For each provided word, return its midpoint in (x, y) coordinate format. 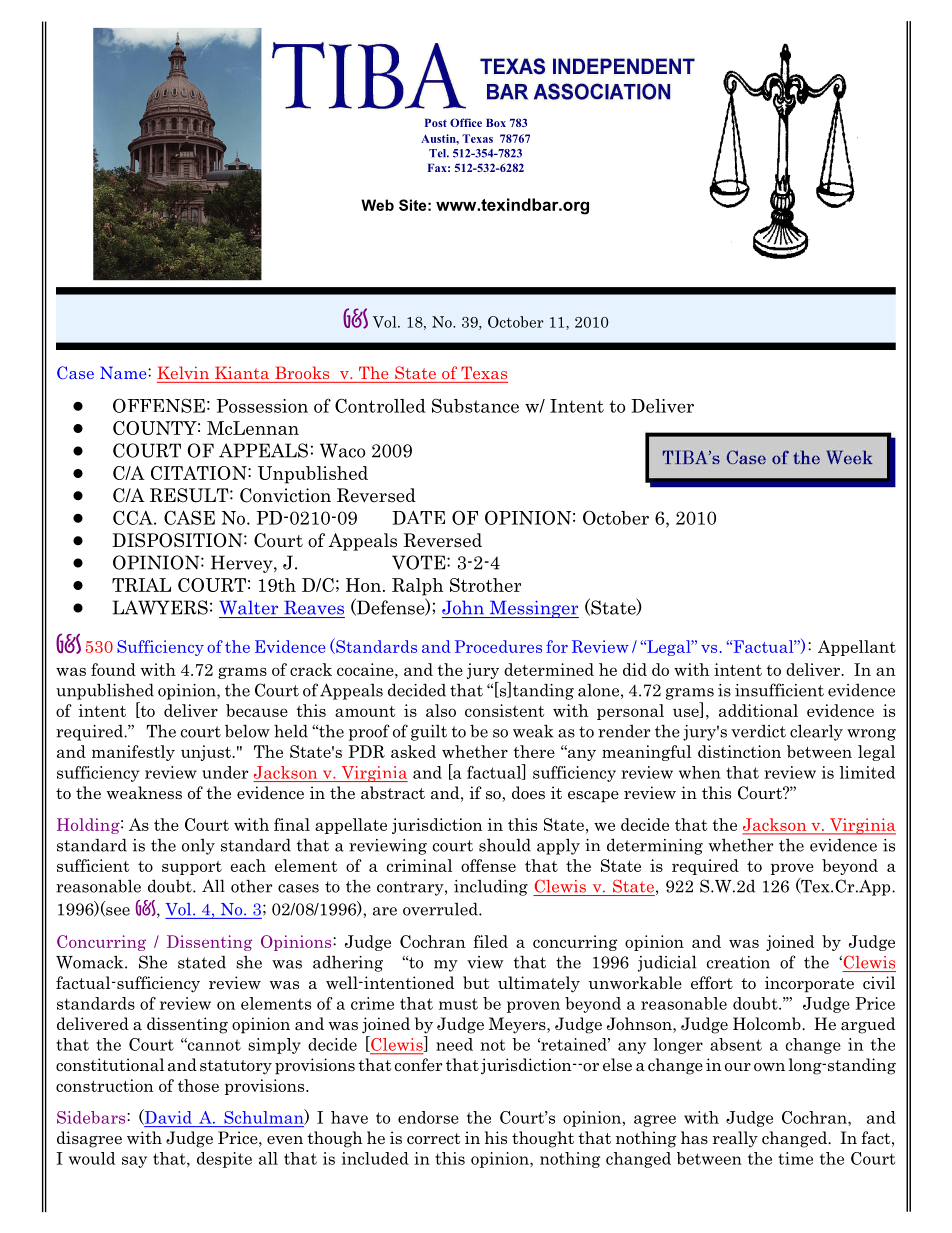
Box (496, 123)
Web (377, 205)
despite (224, 1160)
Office (466, 122)
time (795, 1158)
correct (433, 1139)
